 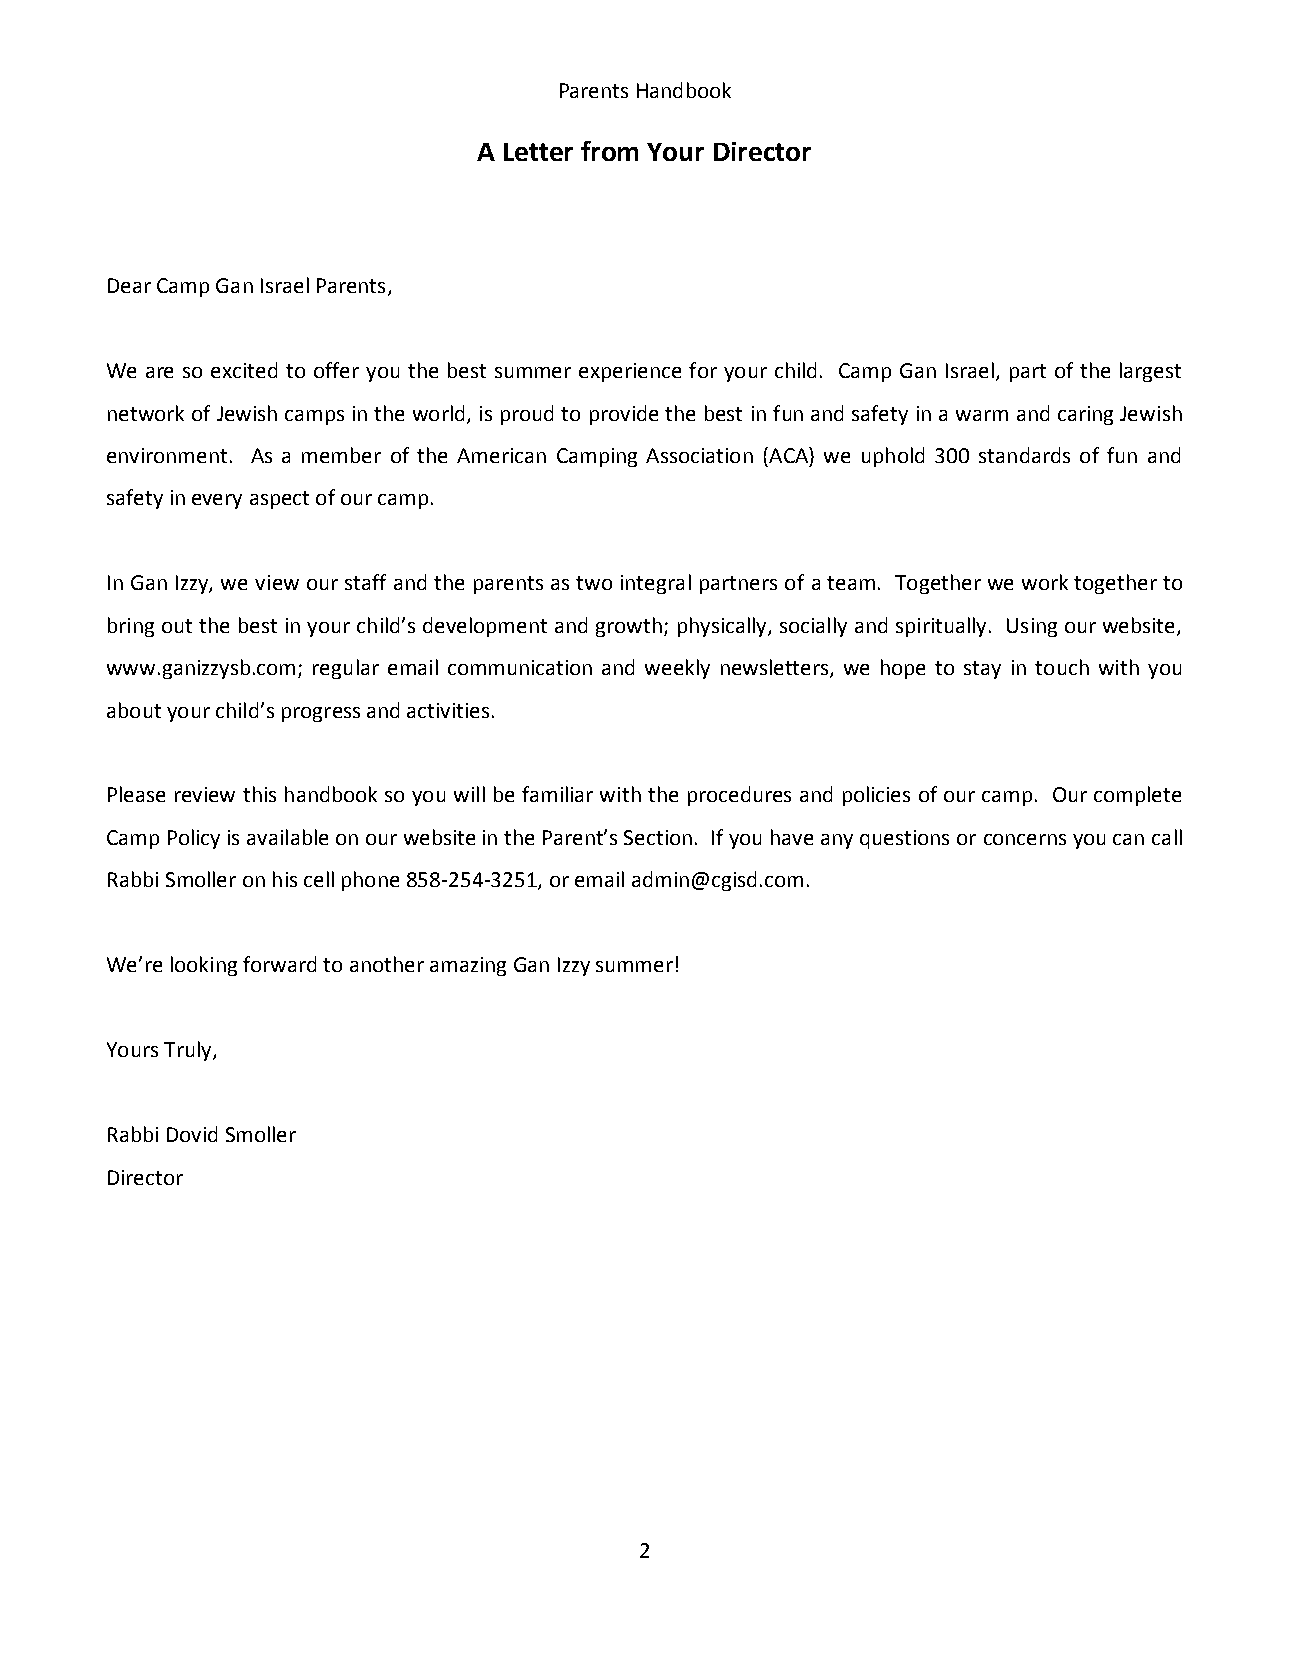 What do you see at coordinates (1025, 839) in the screenshot?
I see `concerns` at bounding box center [1025, 839].
